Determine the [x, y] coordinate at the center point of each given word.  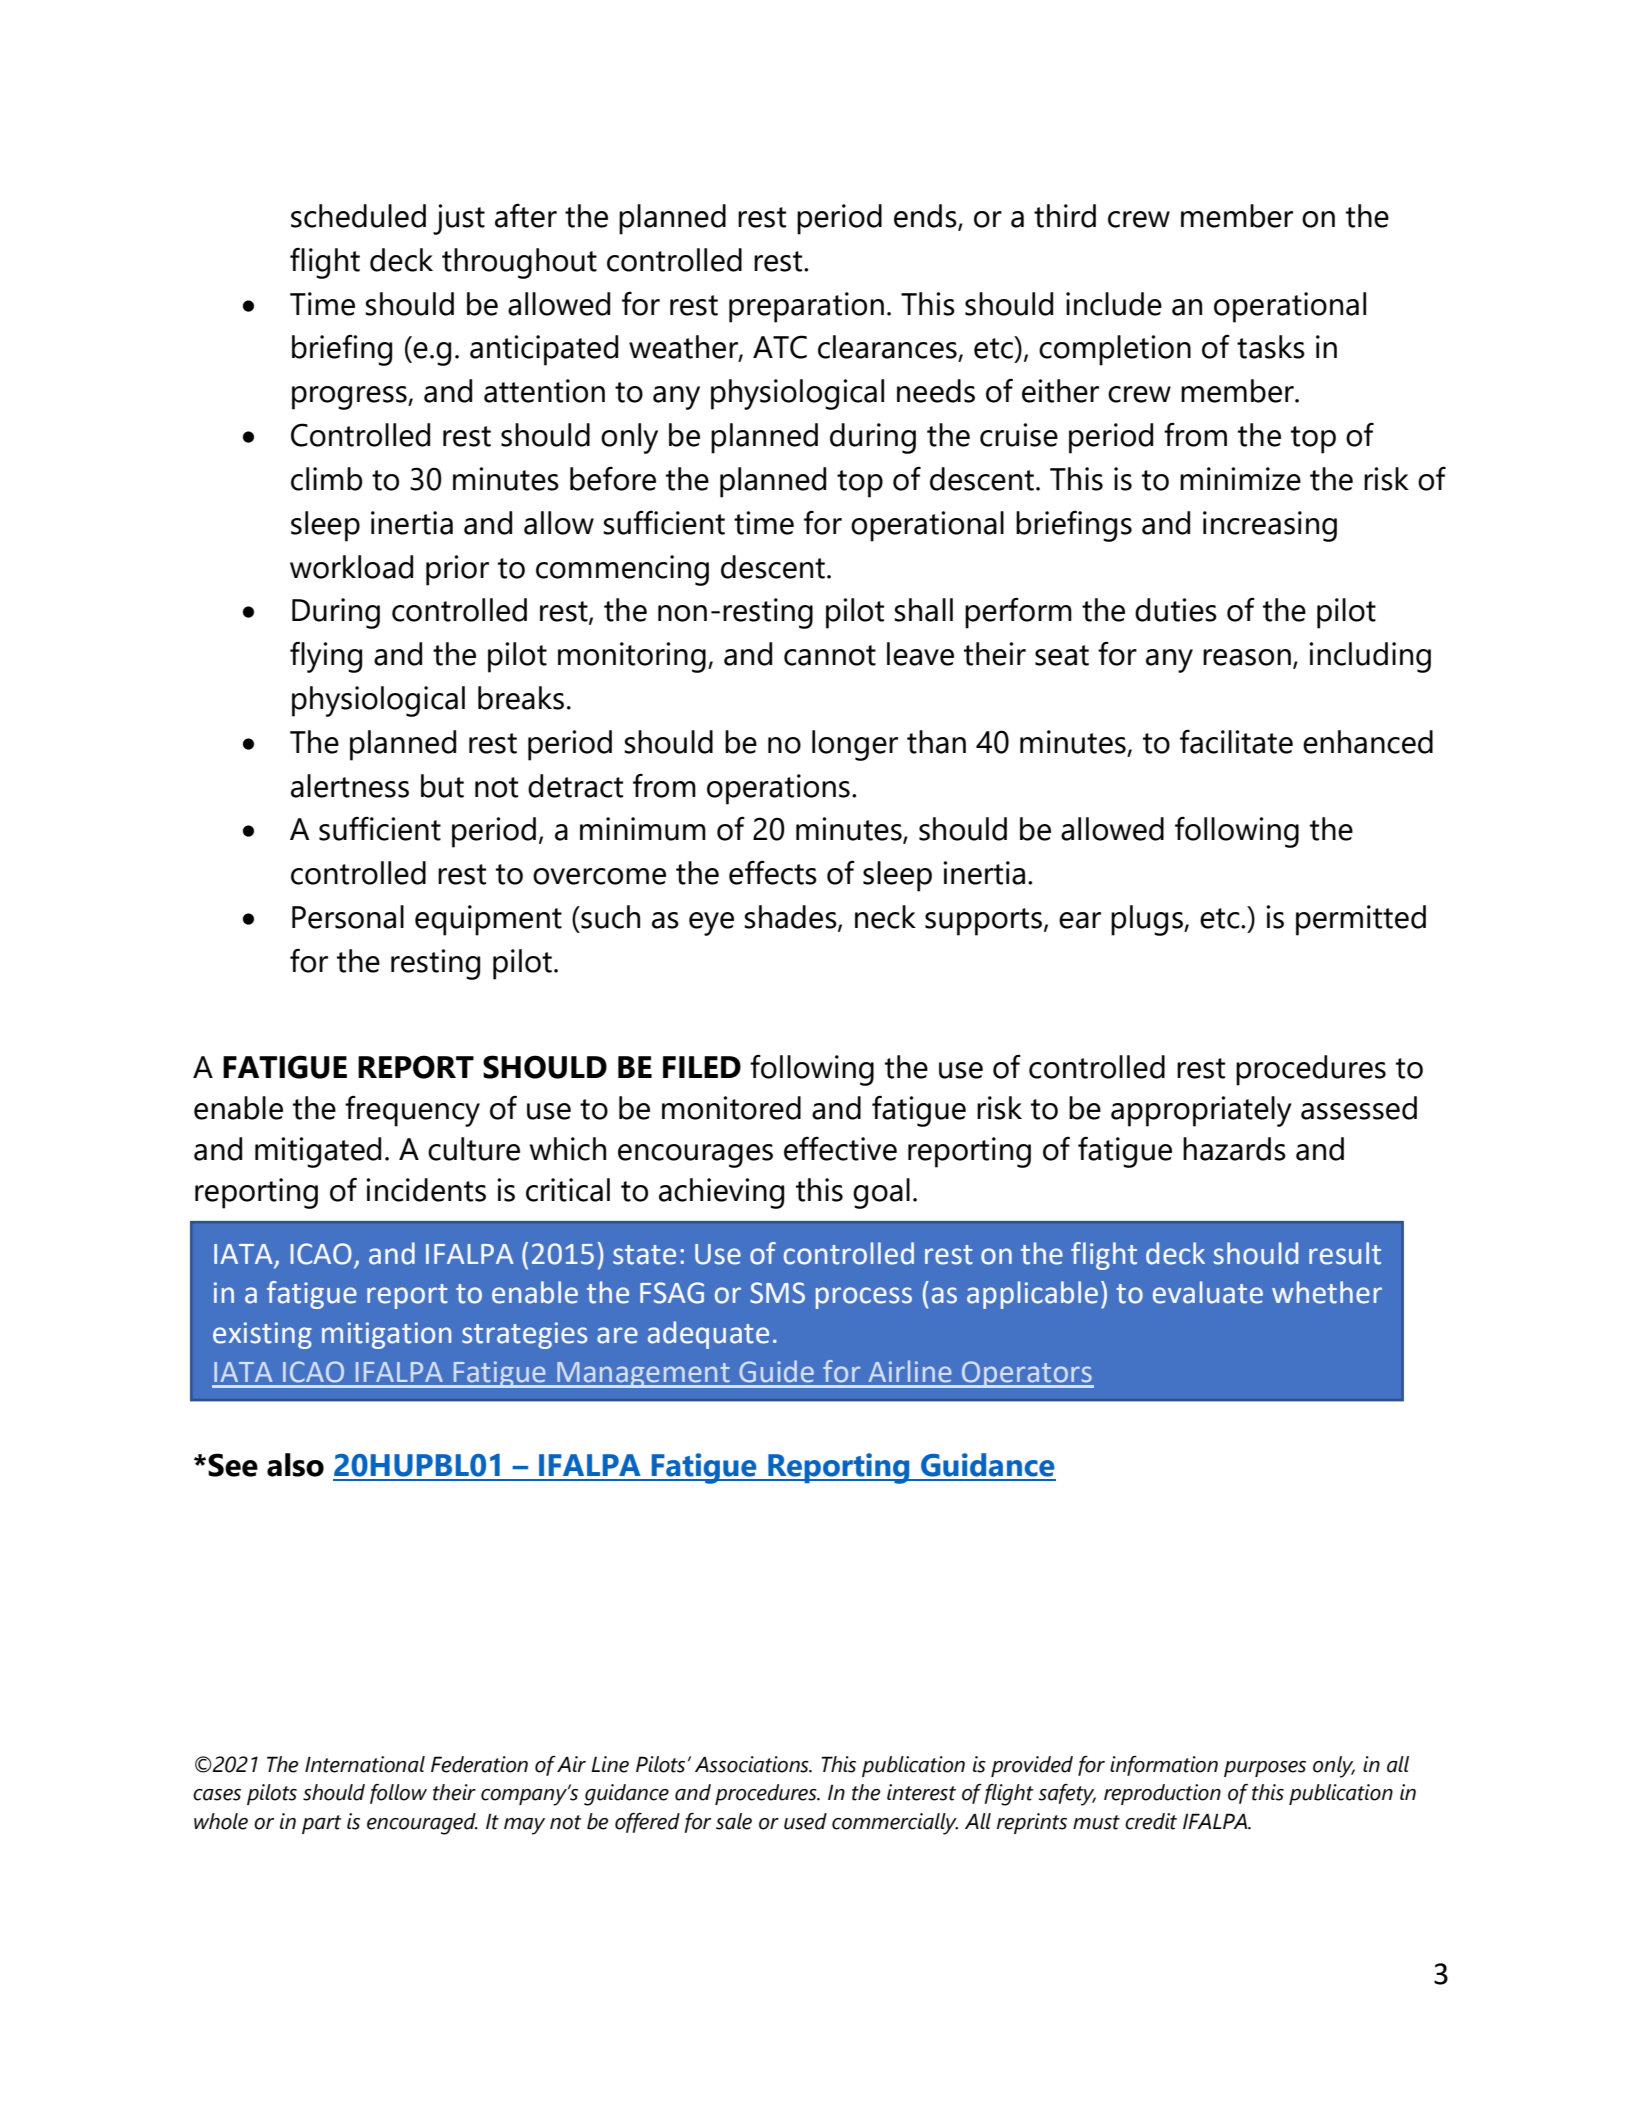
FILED [702, 1067]
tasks [1271, 347]
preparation [806, 307]
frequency [412, 1111]
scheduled [358, 216]
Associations [753, 1764]
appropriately [1201, 1111]
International [365, 1764]
